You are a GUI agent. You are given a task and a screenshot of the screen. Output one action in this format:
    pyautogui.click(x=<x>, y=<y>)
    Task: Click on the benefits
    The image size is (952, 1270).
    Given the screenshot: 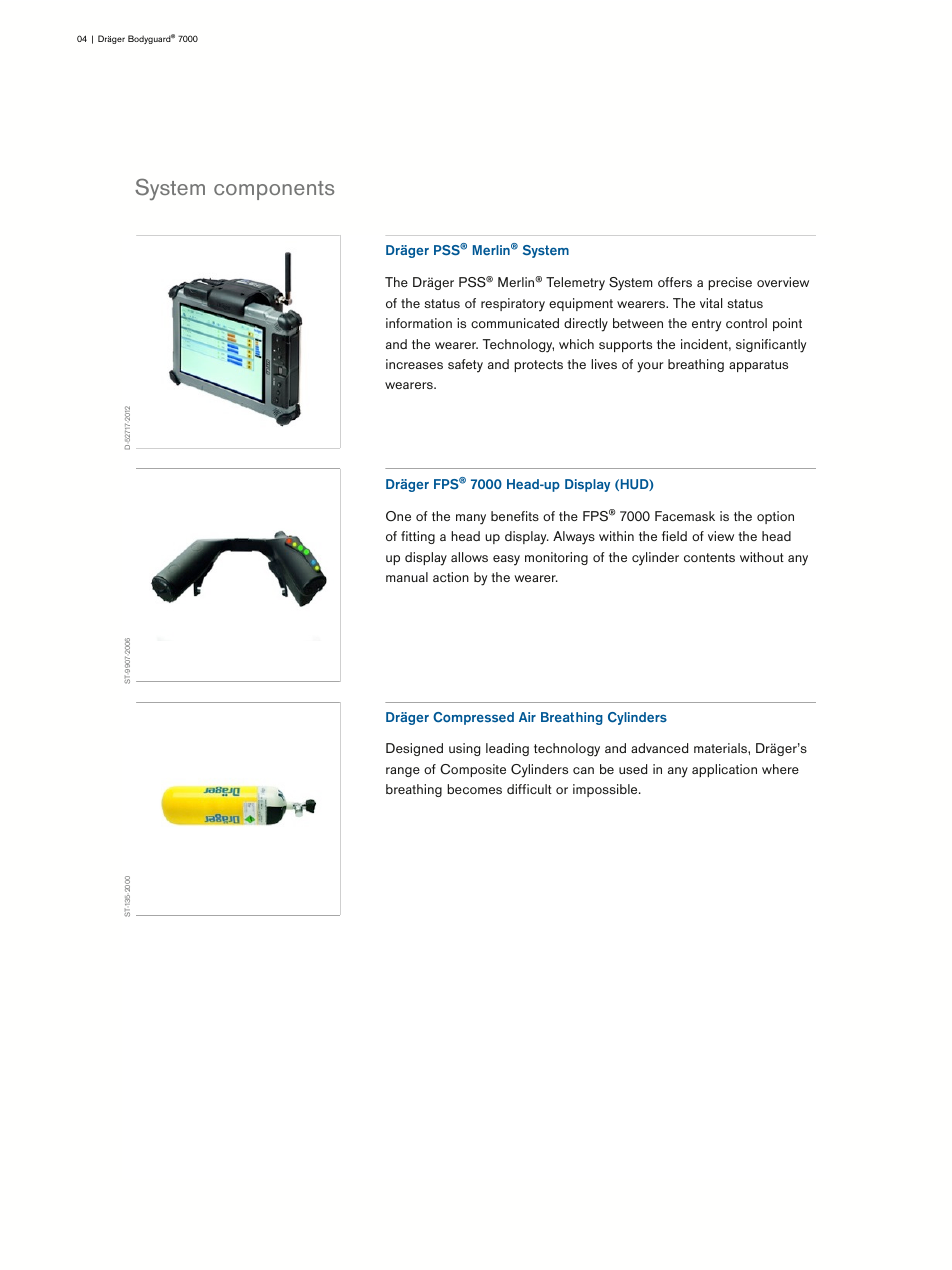 What is the action you would take?
    pyautogui.click(x=515, y=516)
